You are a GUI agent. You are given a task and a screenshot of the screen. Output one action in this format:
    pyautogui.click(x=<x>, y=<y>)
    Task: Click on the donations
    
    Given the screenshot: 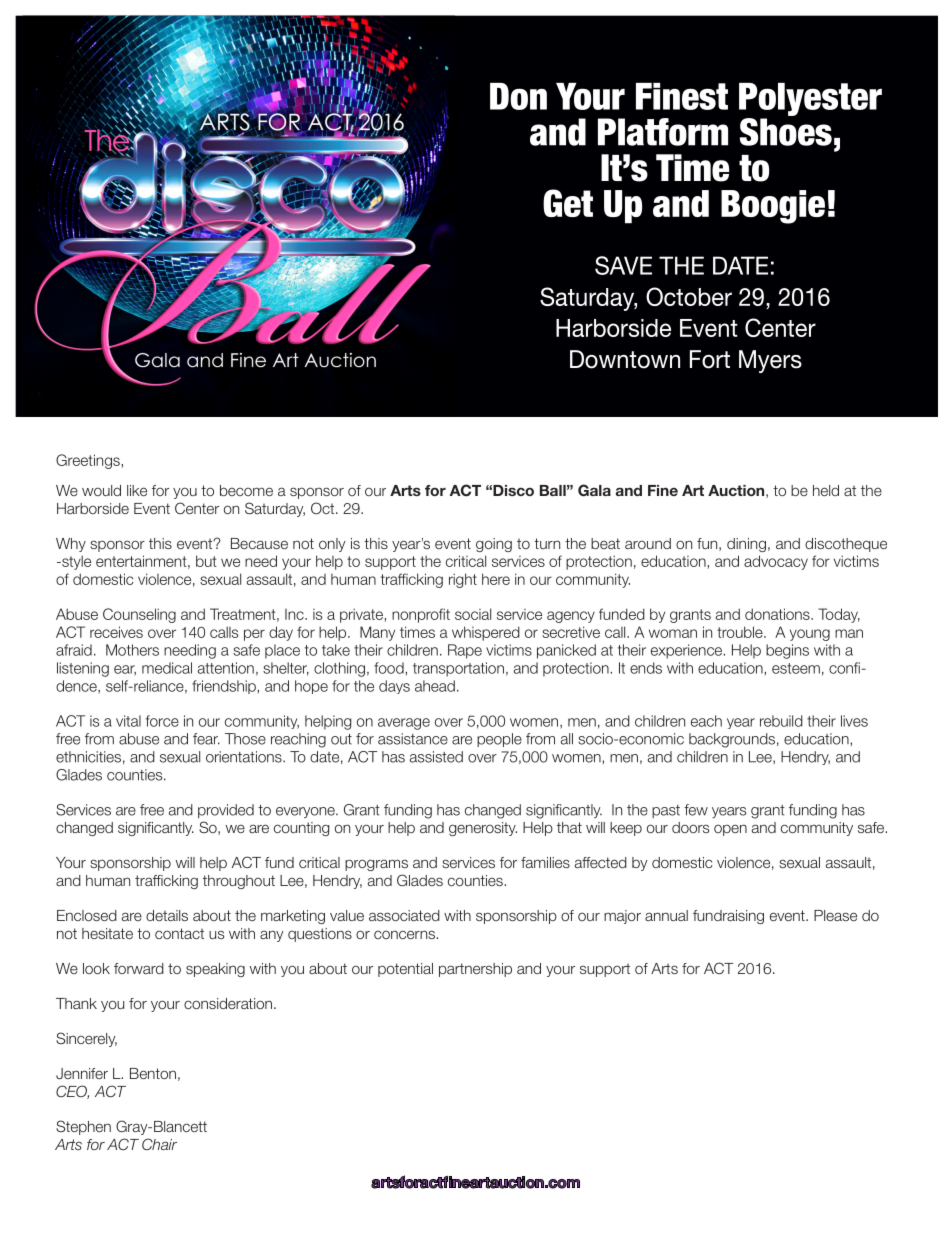 What is the action you would take?
    pyautogui.click(x=778, y=614)
